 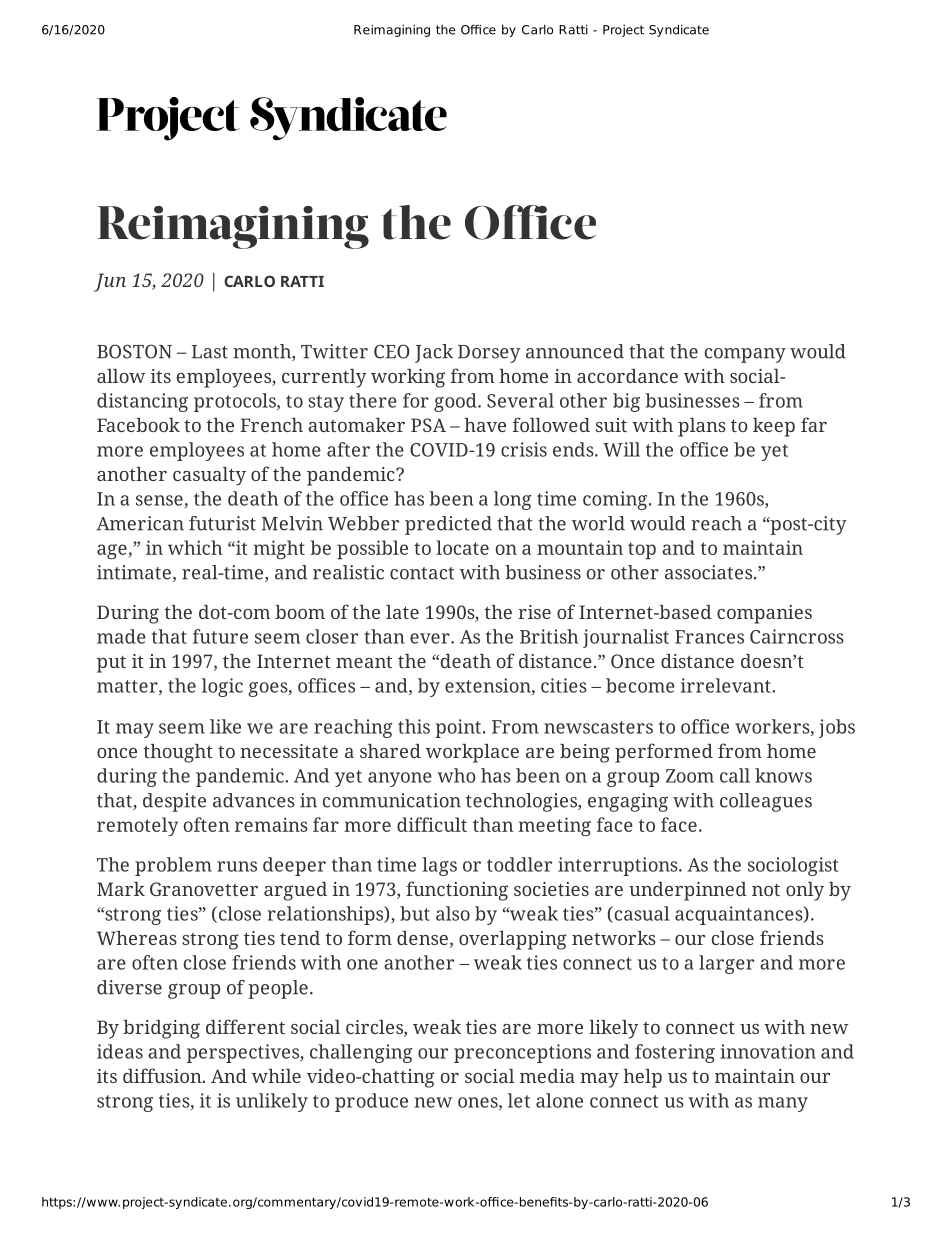 What do you see at coordinates (774, 427) in the screenshot?
I see `keep` at bounding box center [774, 427].
